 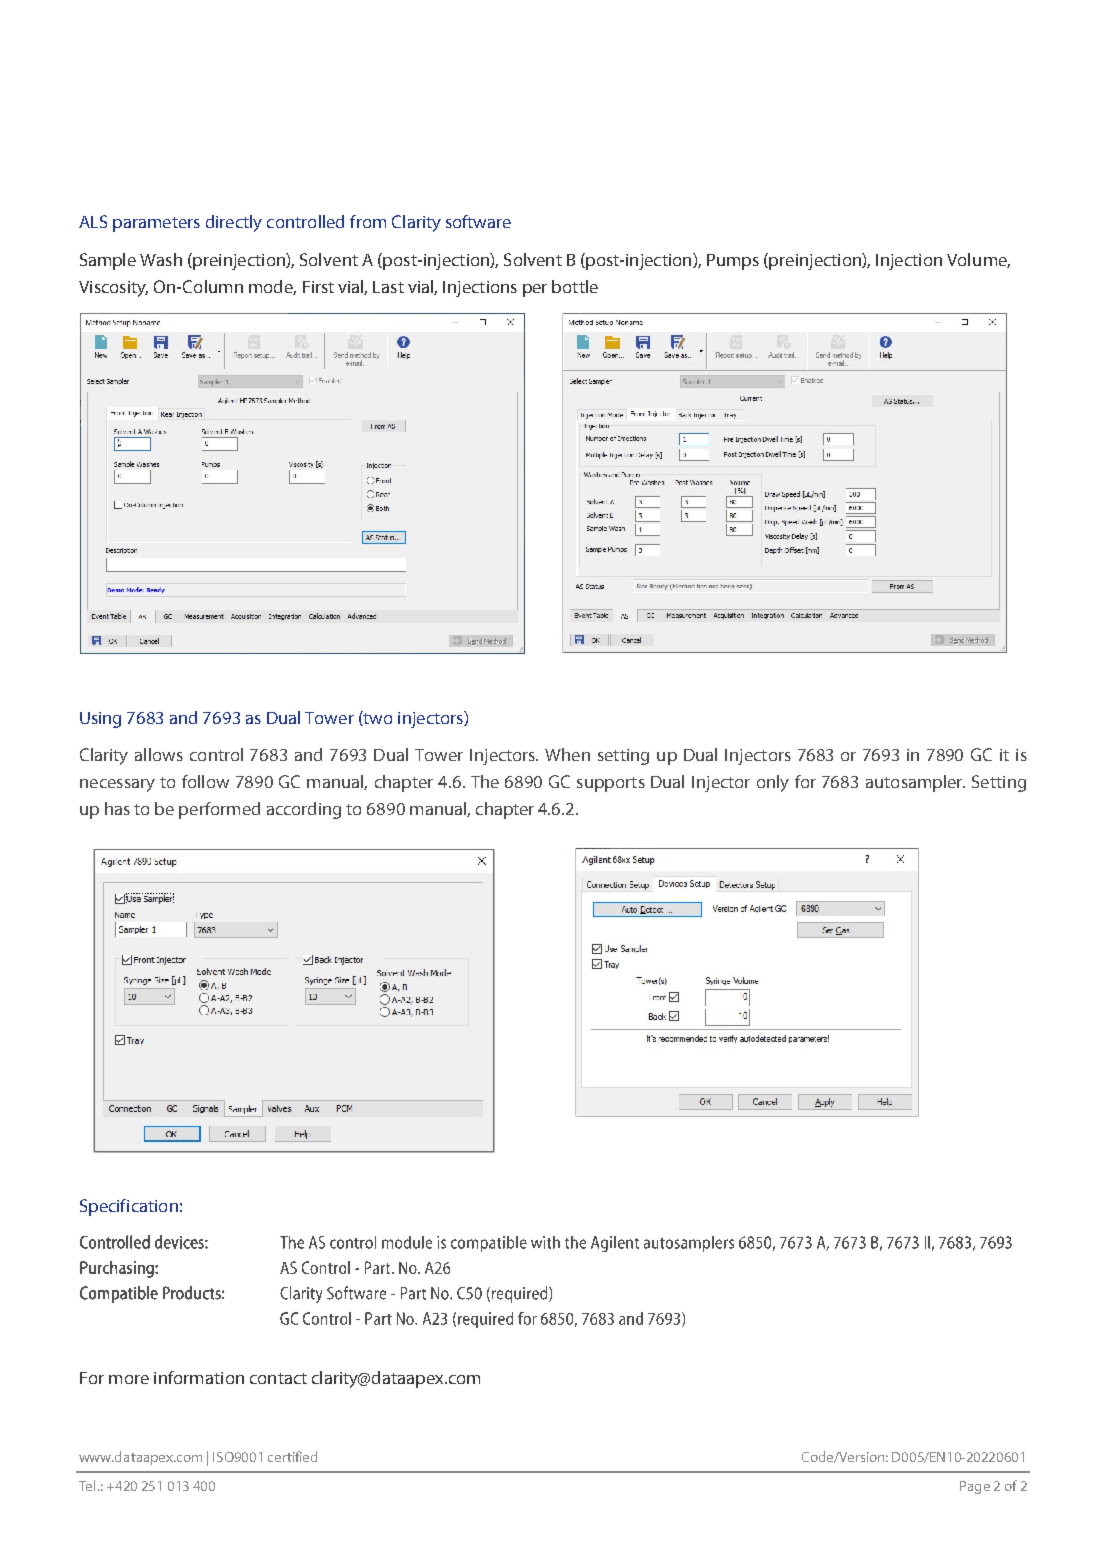 What do you see at coordinates (219, 810) in the page?
I see `performed` at bounding box center [219, 810].
